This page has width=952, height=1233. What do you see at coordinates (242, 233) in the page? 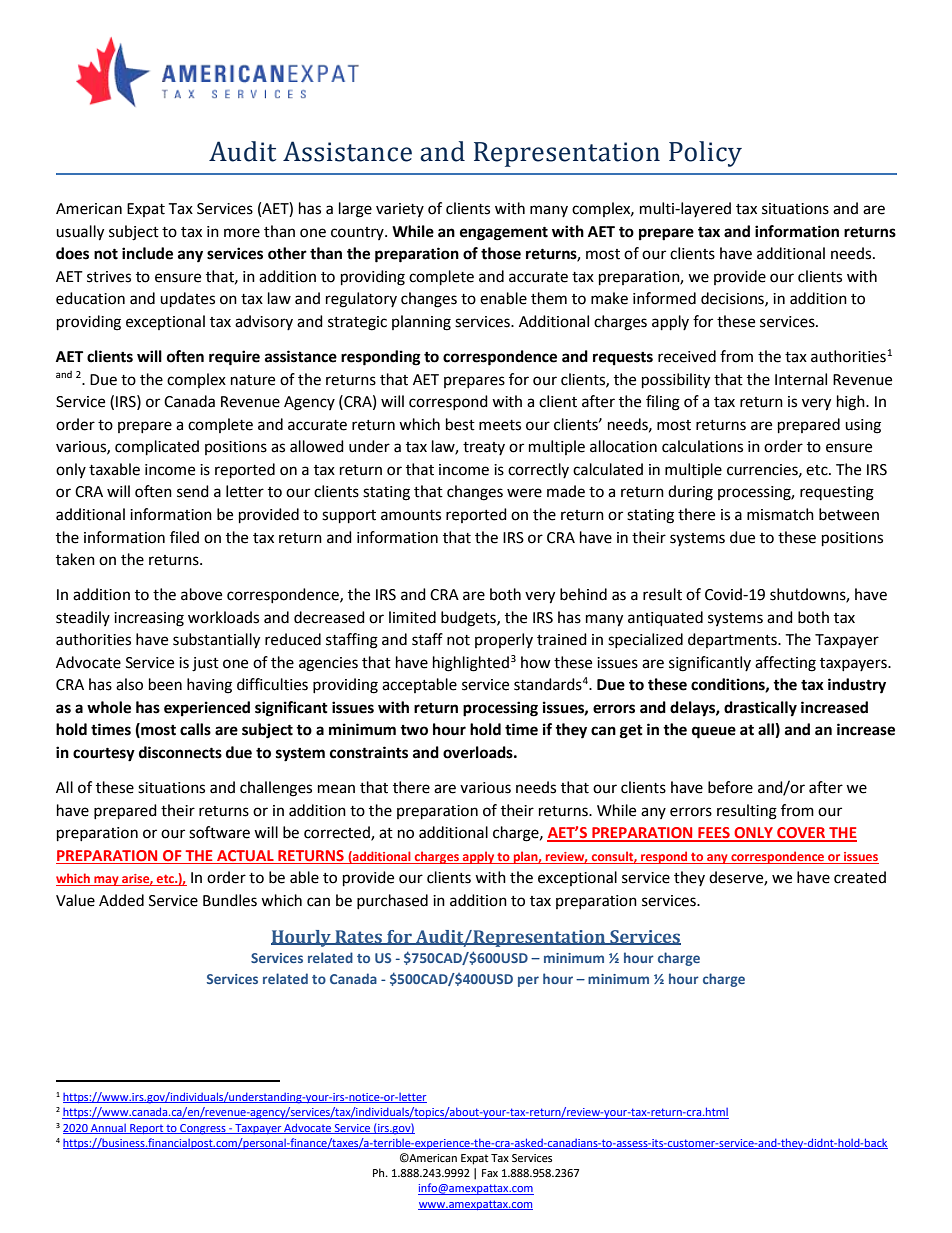
I see `more` at bounding box center [242, 233].
